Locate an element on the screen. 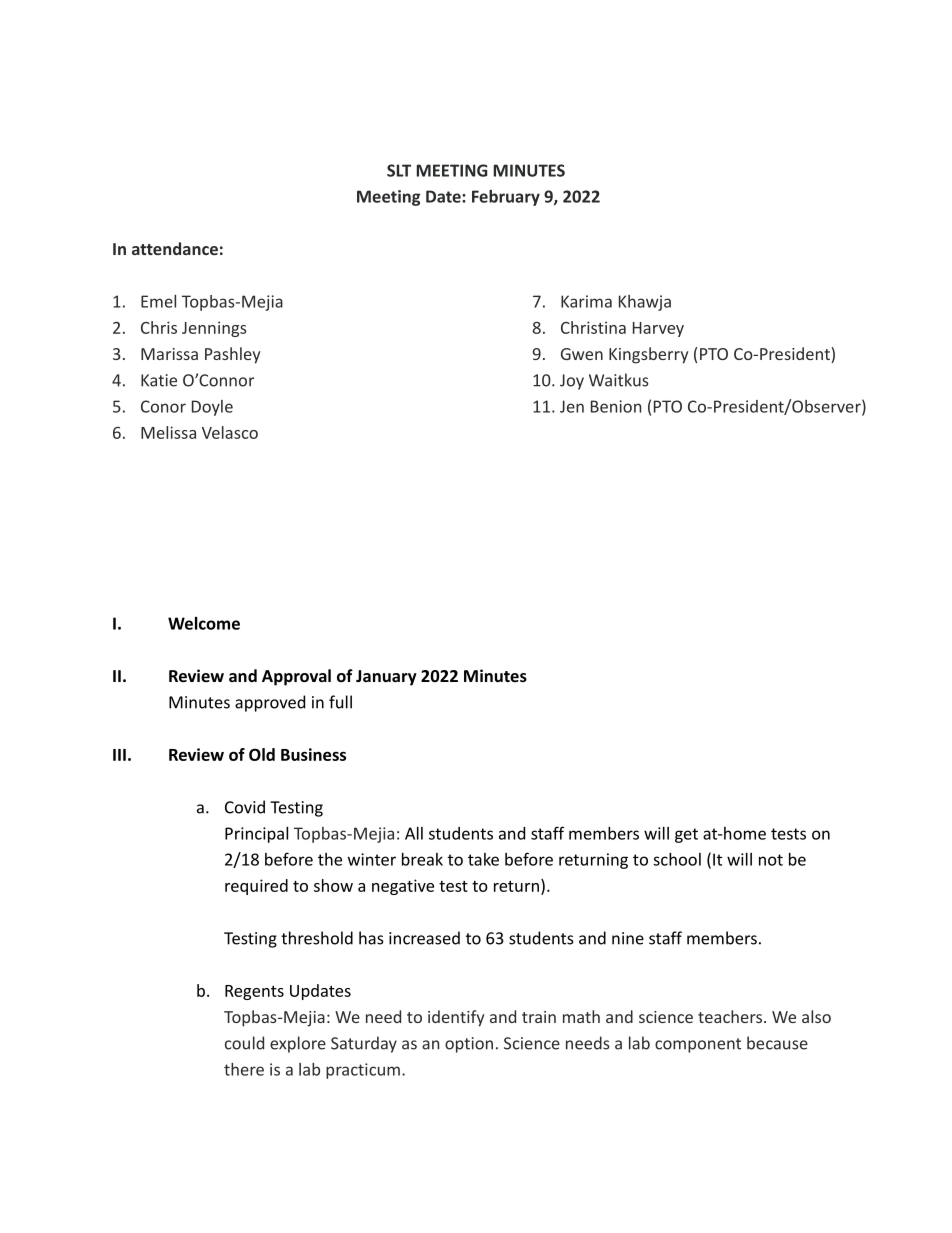 This screenshot has width=952, height=1233. attendance is located at coordinates (175, 248).
